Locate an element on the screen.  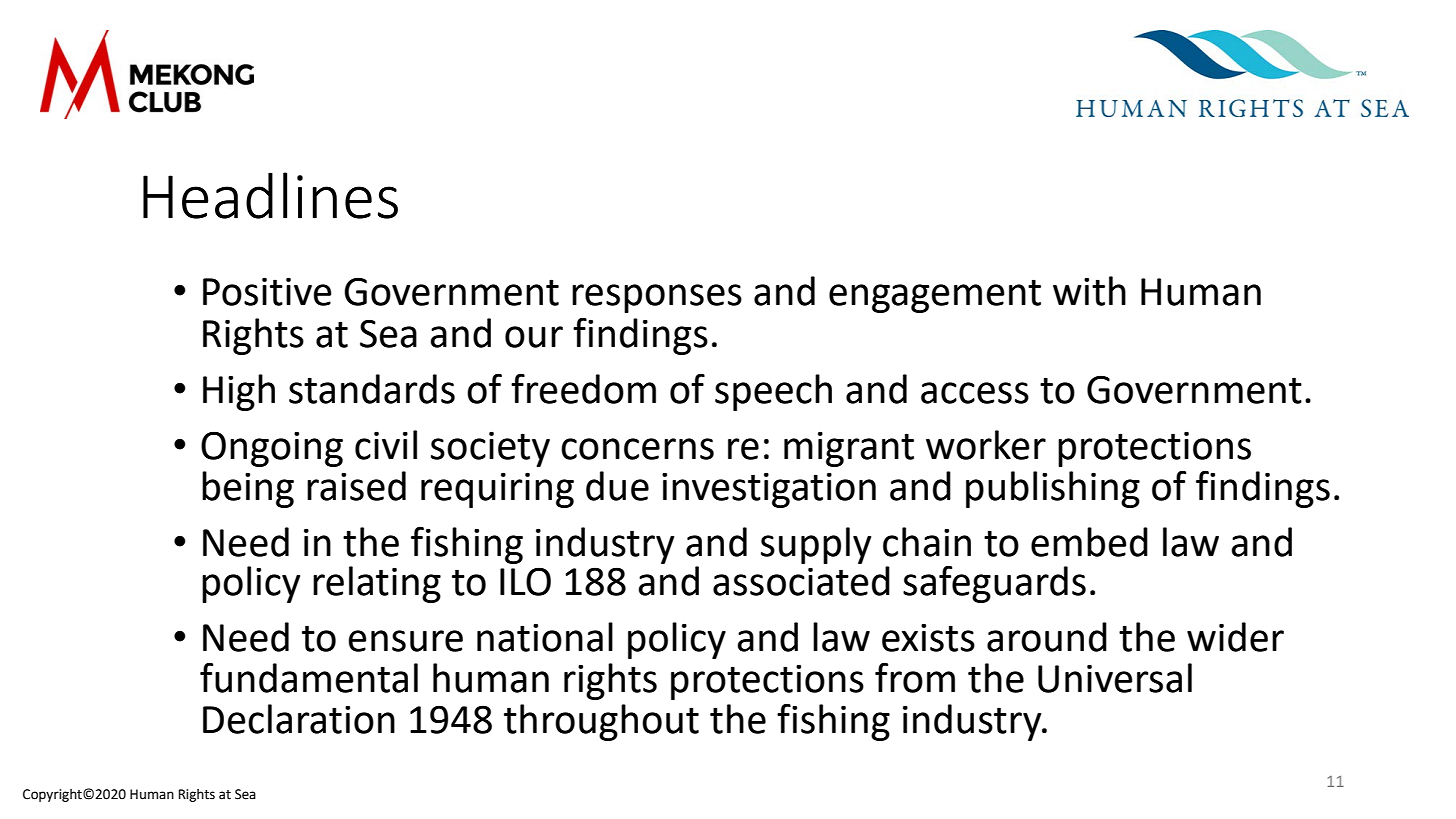
Declaration is located at coordinates (299, 719).
